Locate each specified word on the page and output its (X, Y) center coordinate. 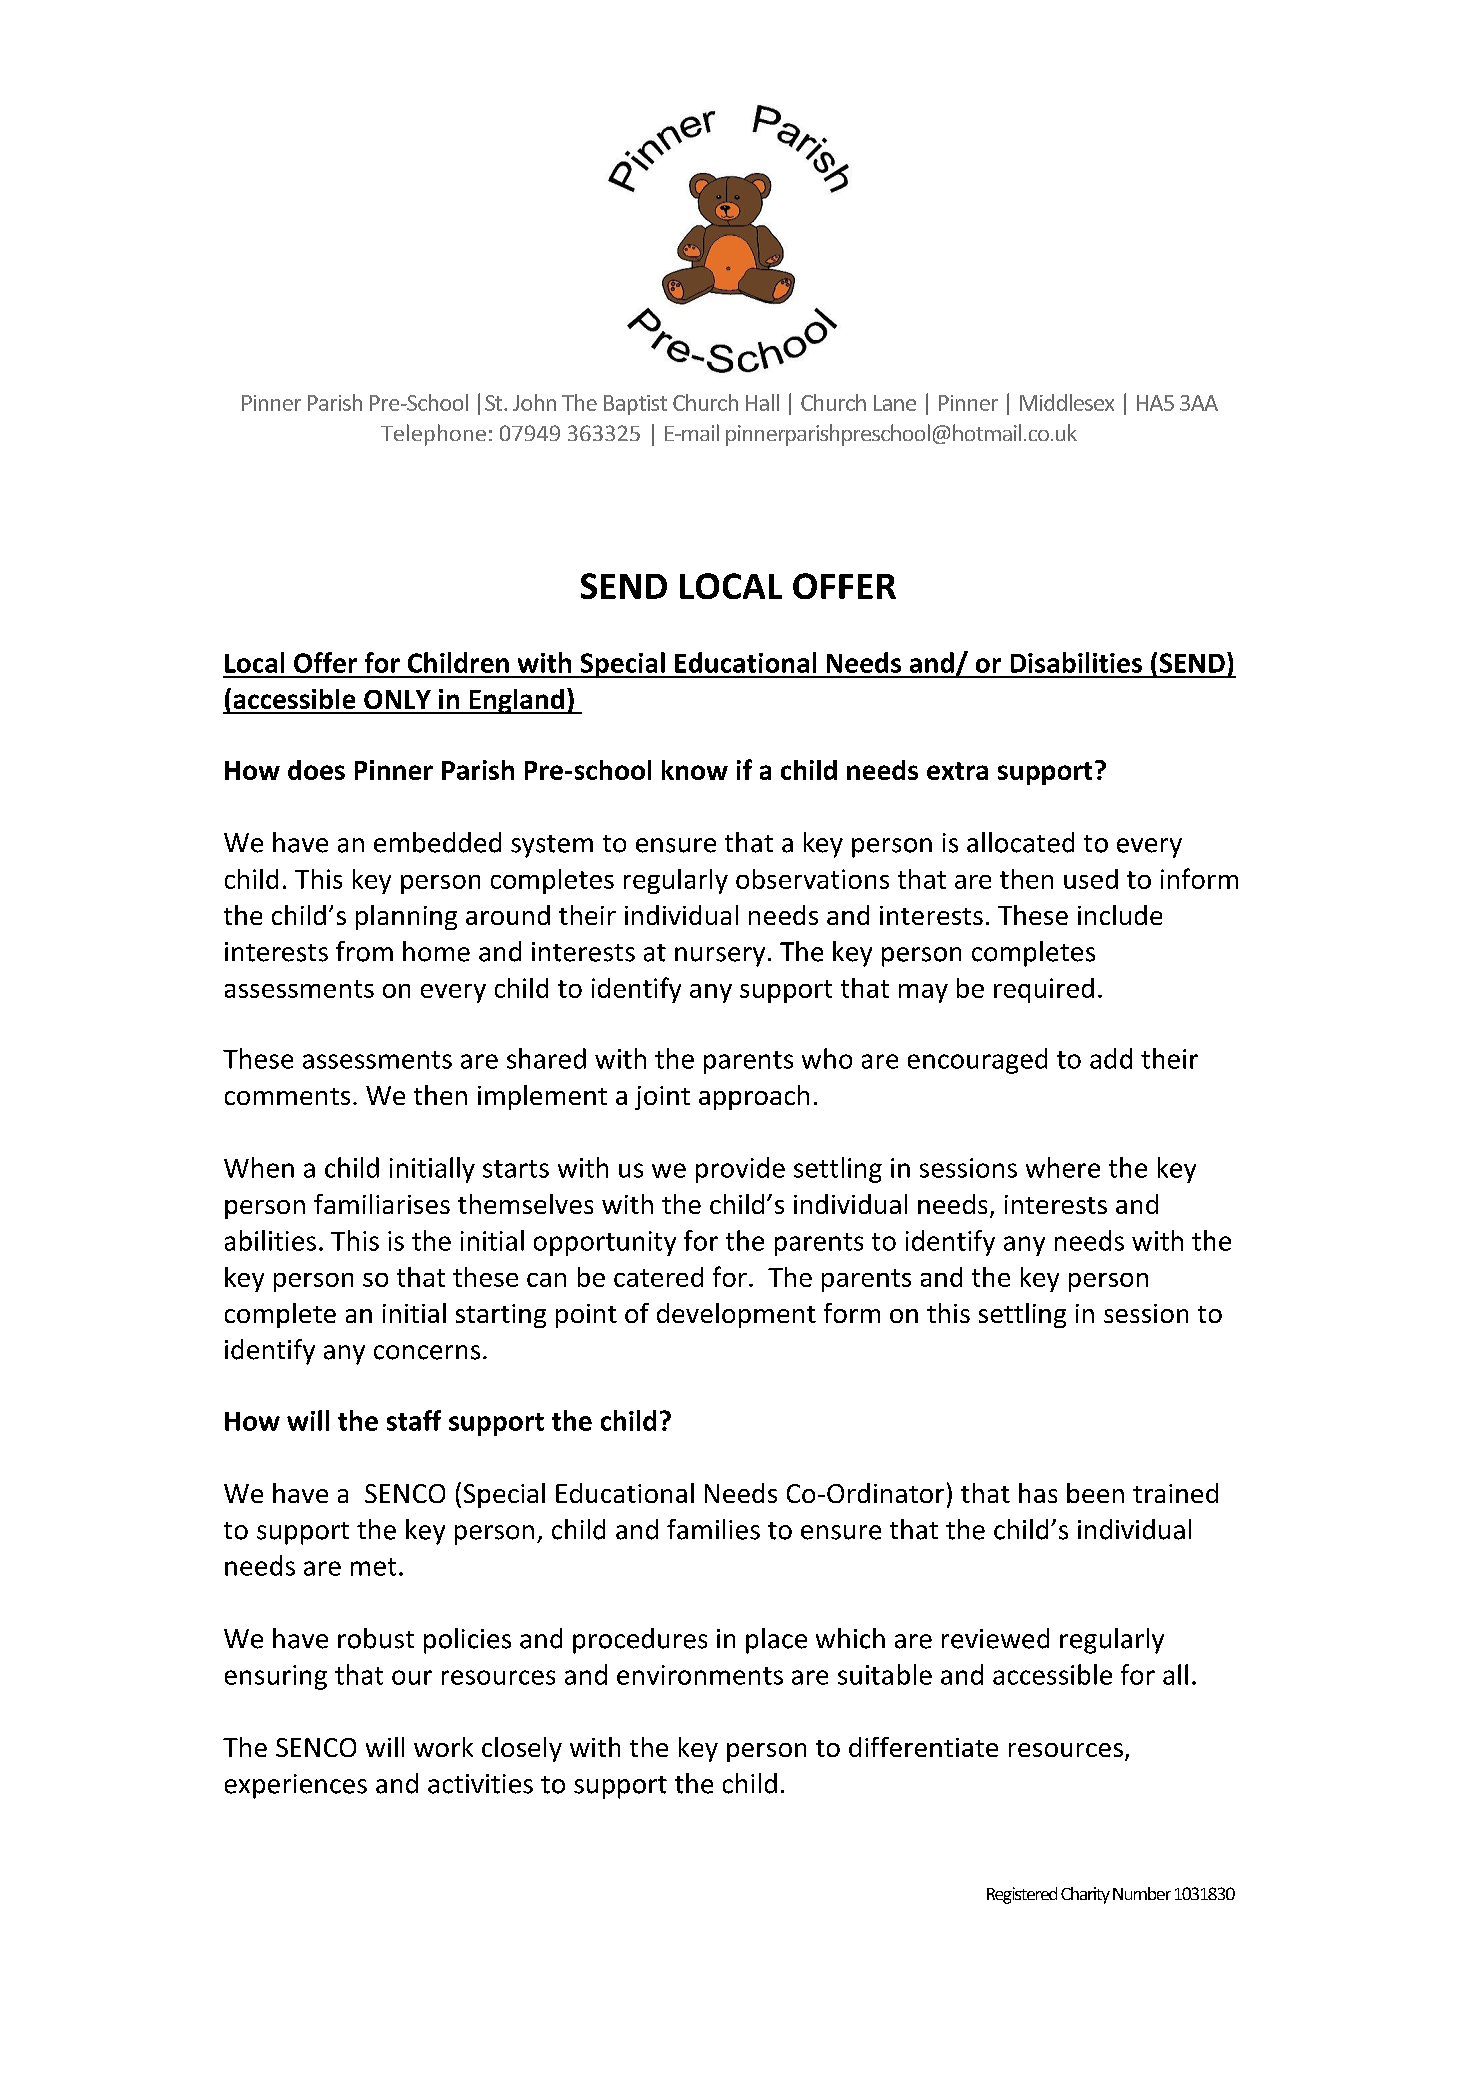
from (364, 951)
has (1038, 1493)
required (1044, 990)
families (713, 1529)
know (695, 770)
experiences (296, 1786)
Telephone (433, 435)
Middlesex (1067, 402)
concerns (427, 1352)
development (736, 1315)
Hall (762, 402)
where (1063, 1167)
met (373, 1567)
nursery (720, 957)
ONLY (397, 699)
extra (957, 771)
